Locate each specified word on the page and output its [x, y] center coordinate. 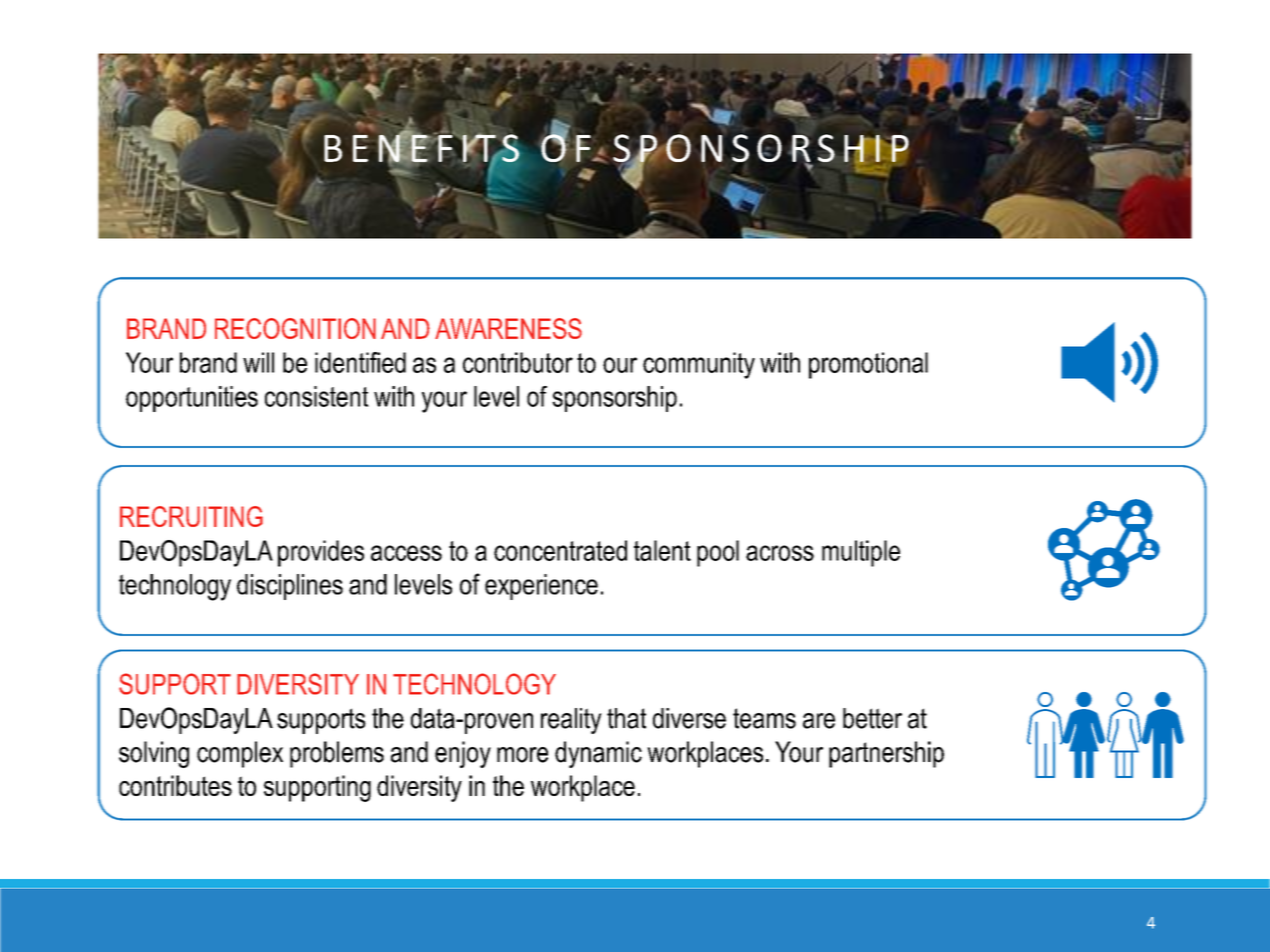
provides [321, 553]
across [780, 553]
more [522, 755]
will [258, 362]
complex [240, 754]
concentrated [560, 550]
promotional [868, 365]
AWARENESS [508, 328]
